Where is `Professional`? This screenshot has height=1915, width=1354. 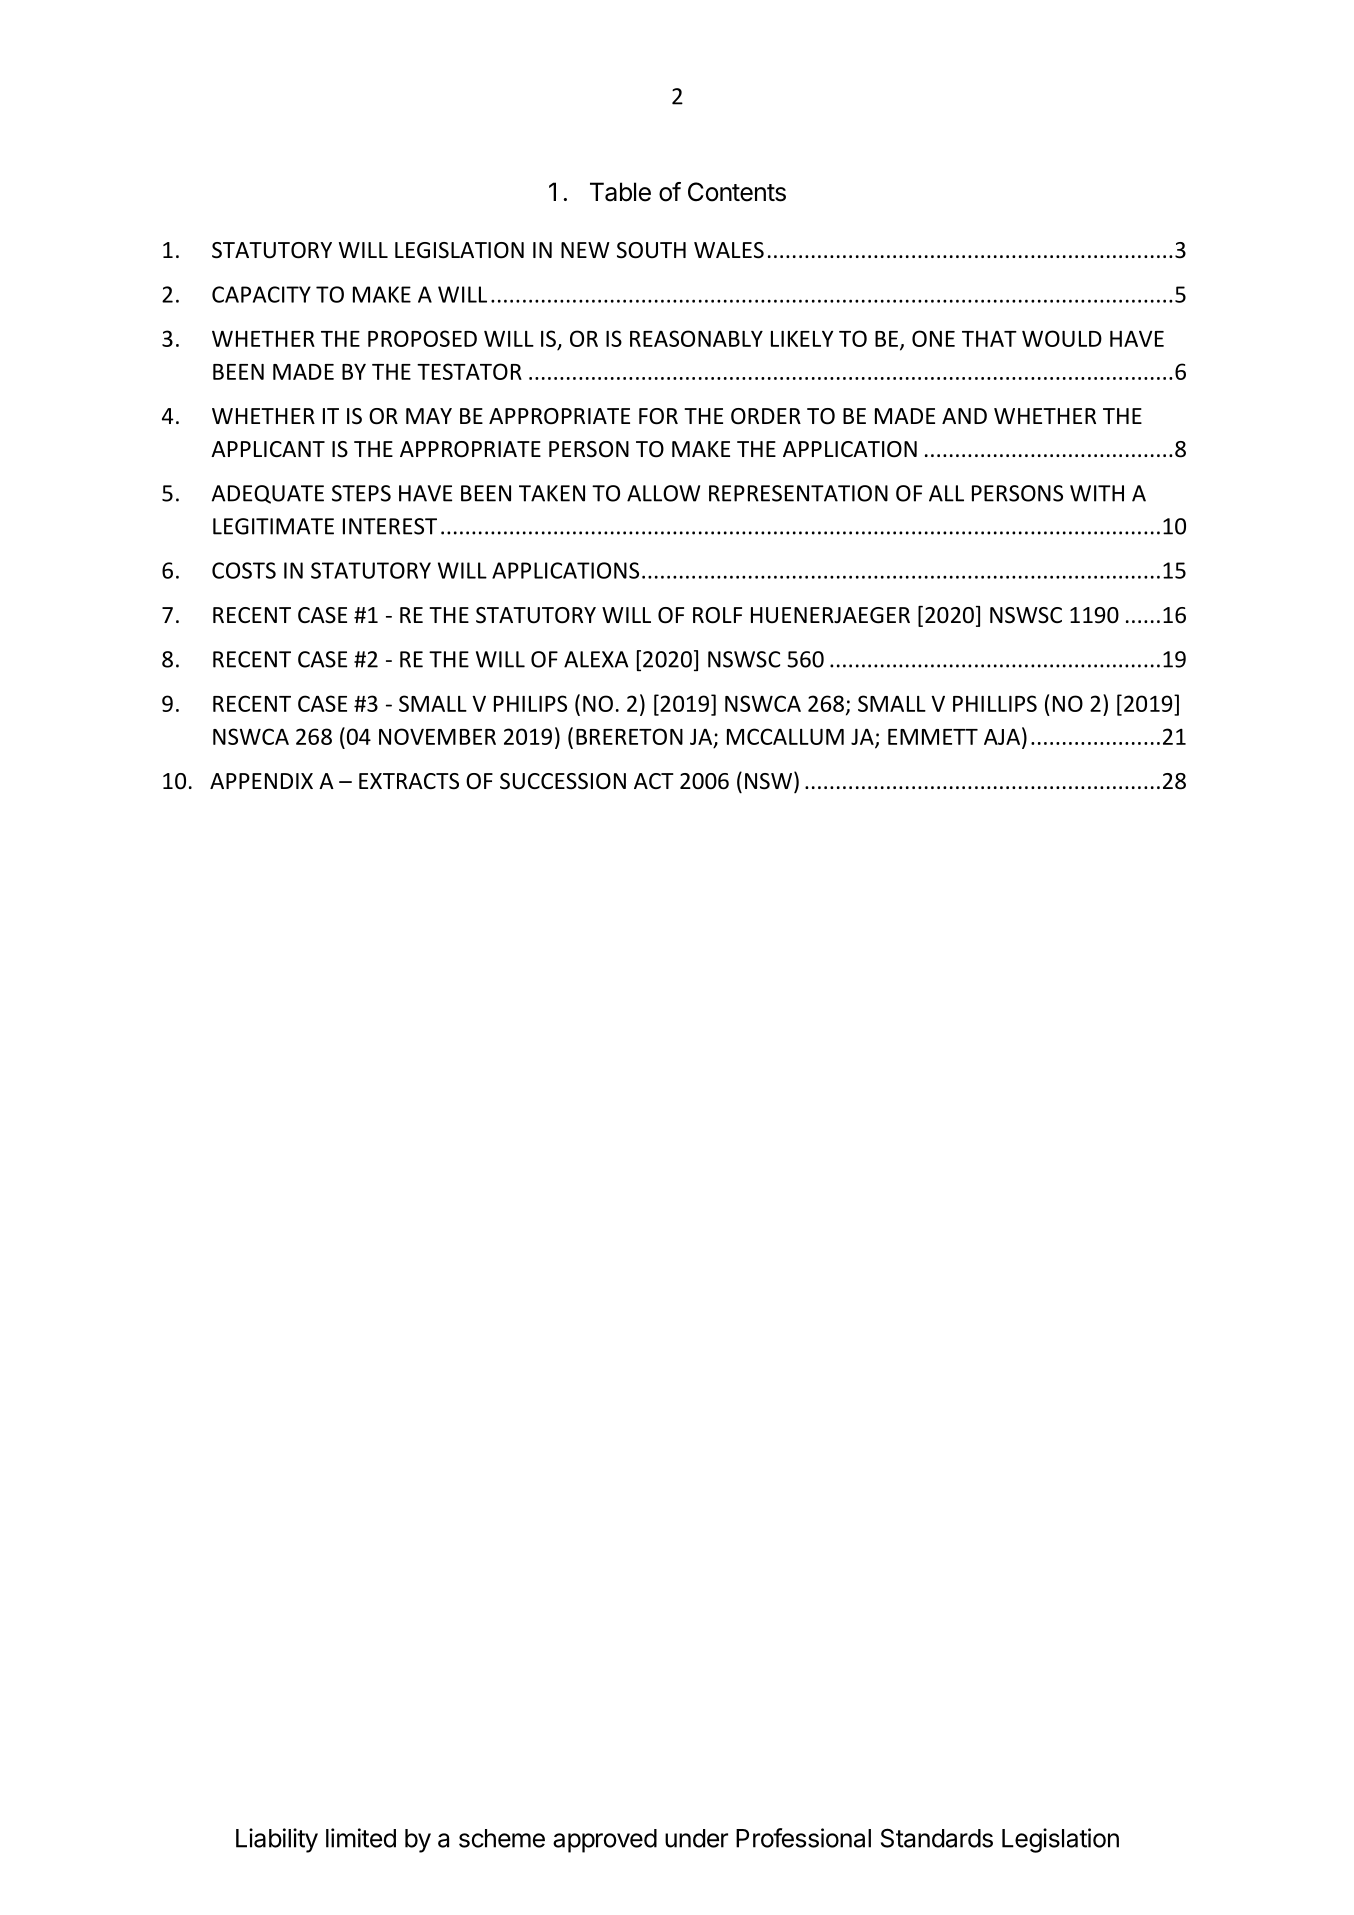 Professional is located at coordinates (803, 1838).
